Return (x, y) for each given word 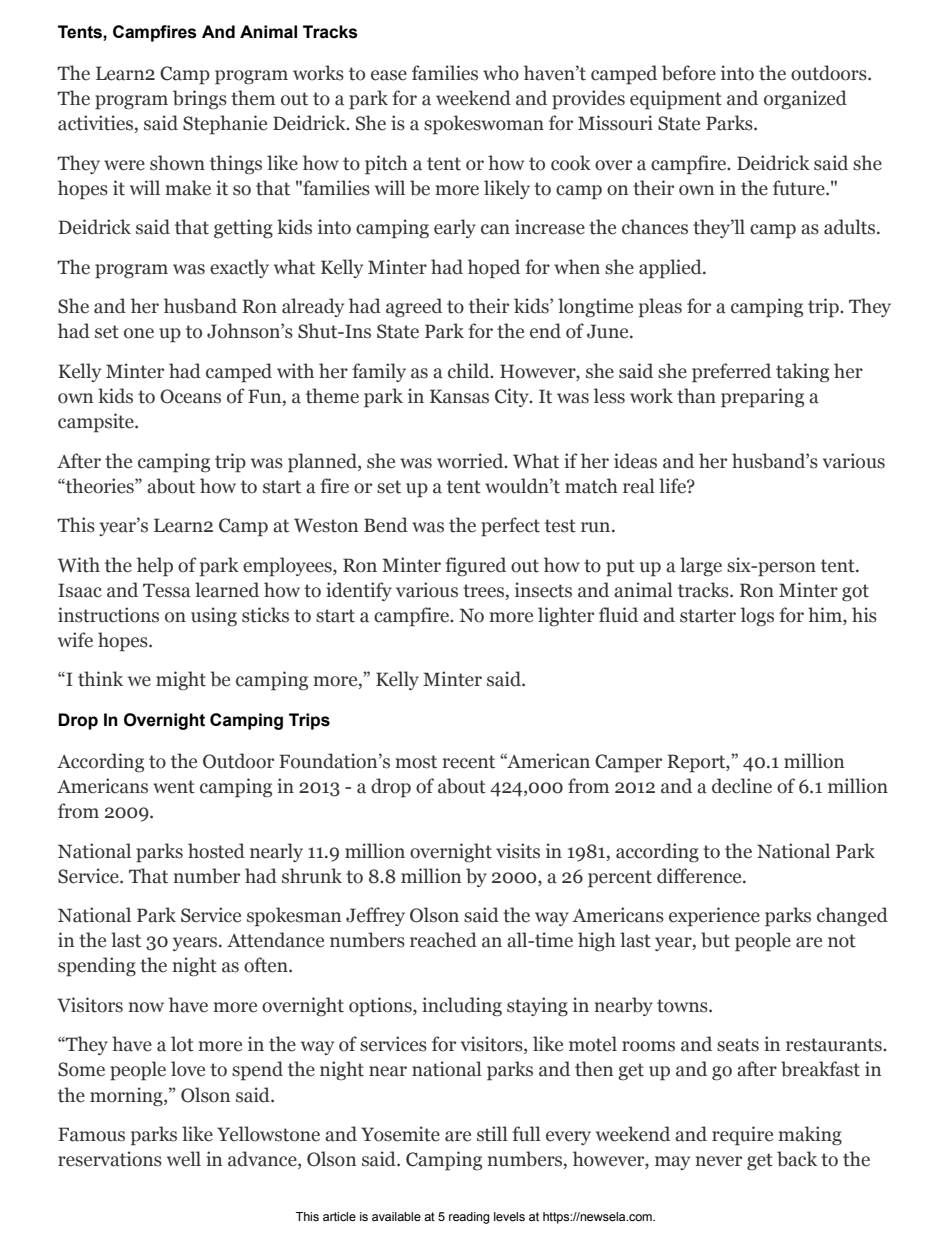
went (174, 787)
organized (805, 99)
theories (100, 486)
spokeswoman (484, 125)
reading (469, 1218)
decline (742, 786)
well (184, 1159)
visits (518, 851)
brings (200, 99)
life (673, 486)
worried (471, 461)
